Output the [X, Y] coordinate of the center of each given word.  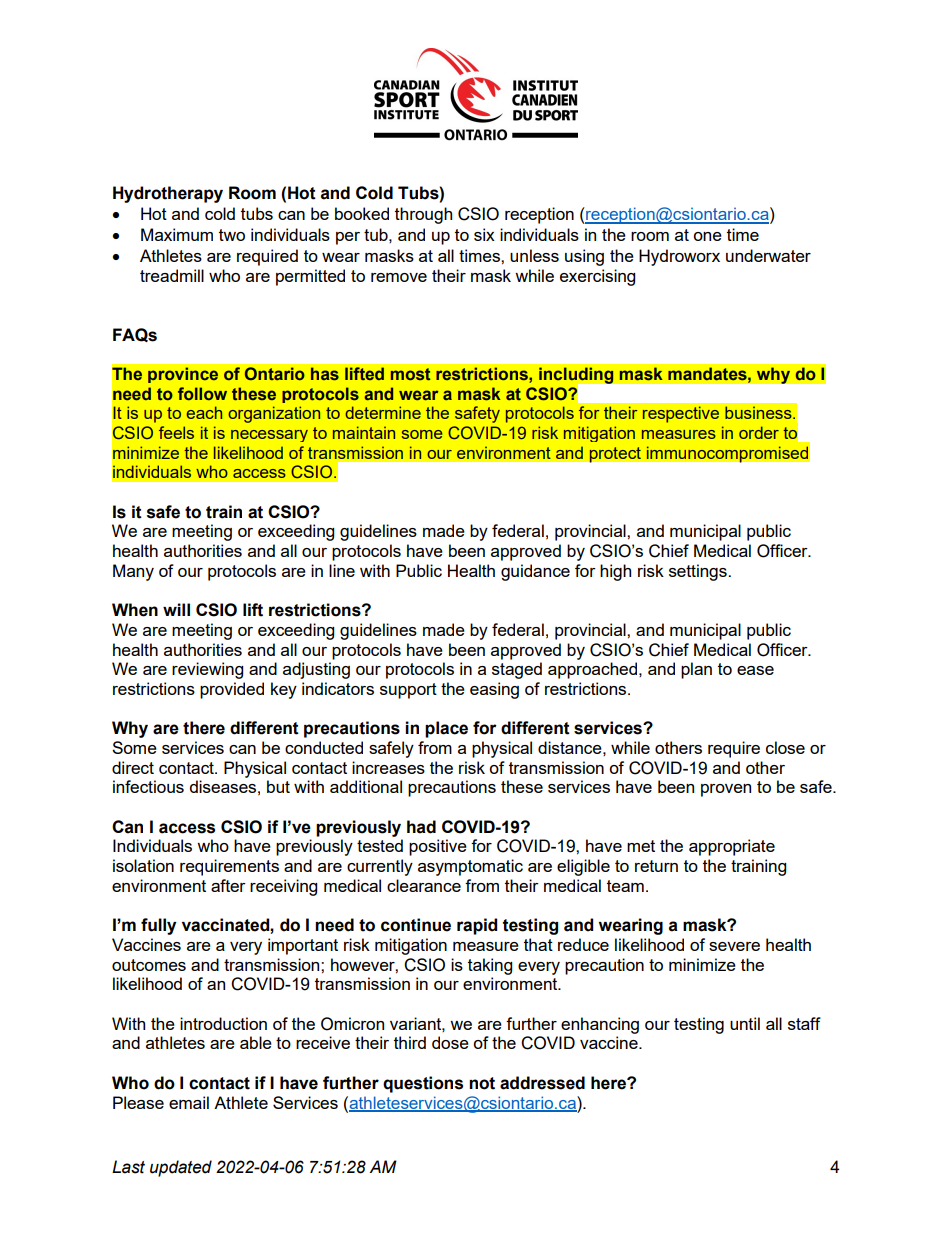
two [232, 235]
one [707, 236]
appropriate [732, 847]
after [228, 885]
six [484, 234]
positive [438, 847]
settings [699, 572]
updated [181, 1168]
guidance [535, 572]
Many [133, 572]
